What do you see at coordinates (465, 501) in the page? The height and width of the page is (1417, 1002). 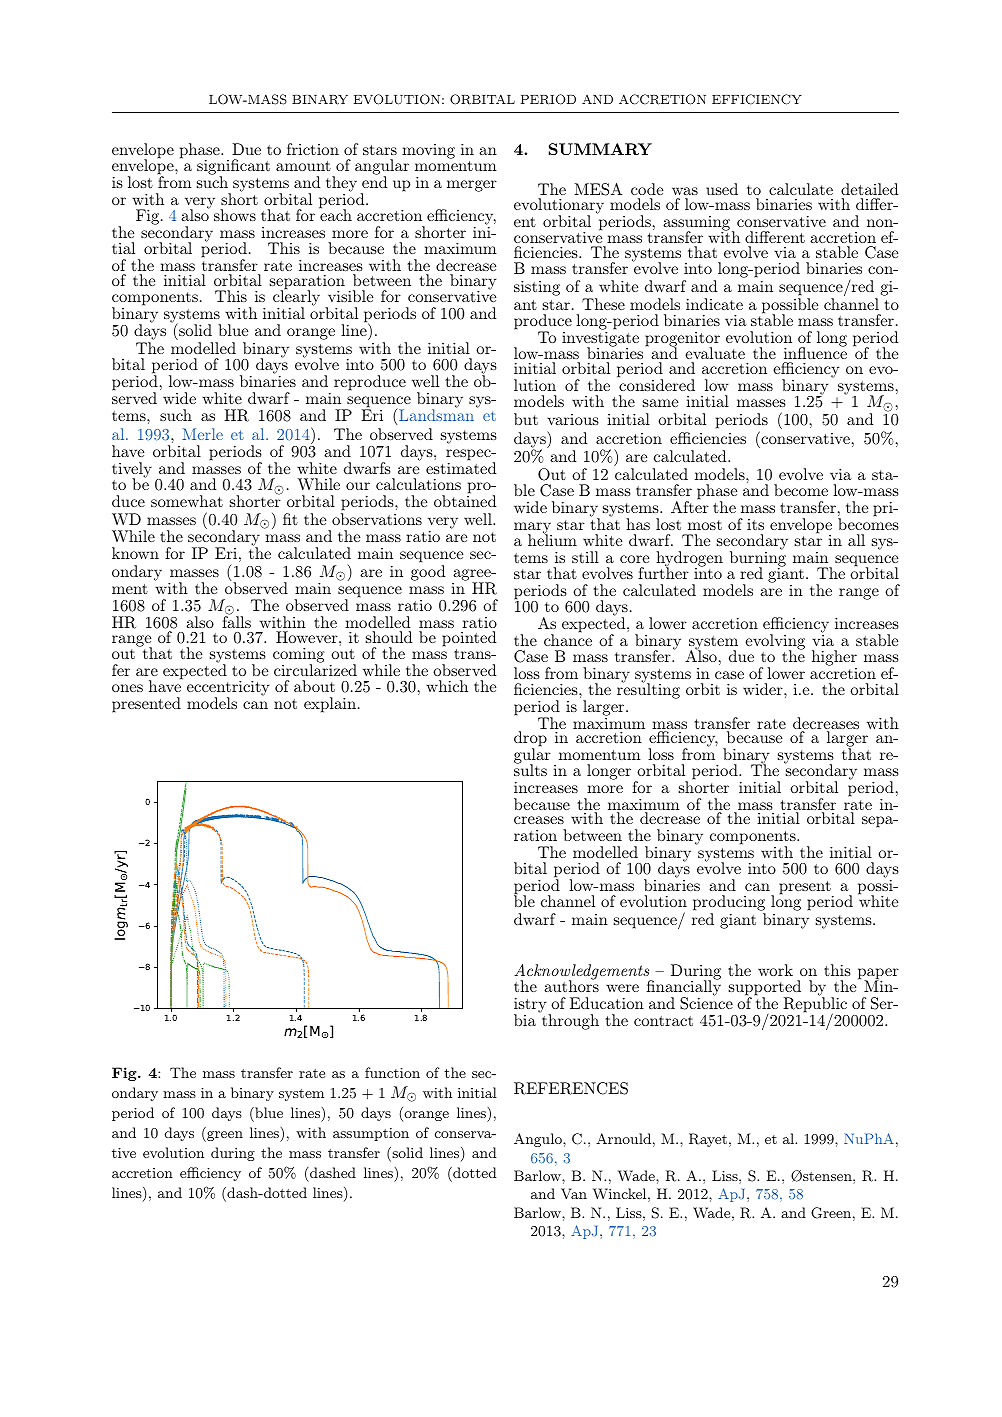 I see `obtained` at bounding box center [465, 501].
